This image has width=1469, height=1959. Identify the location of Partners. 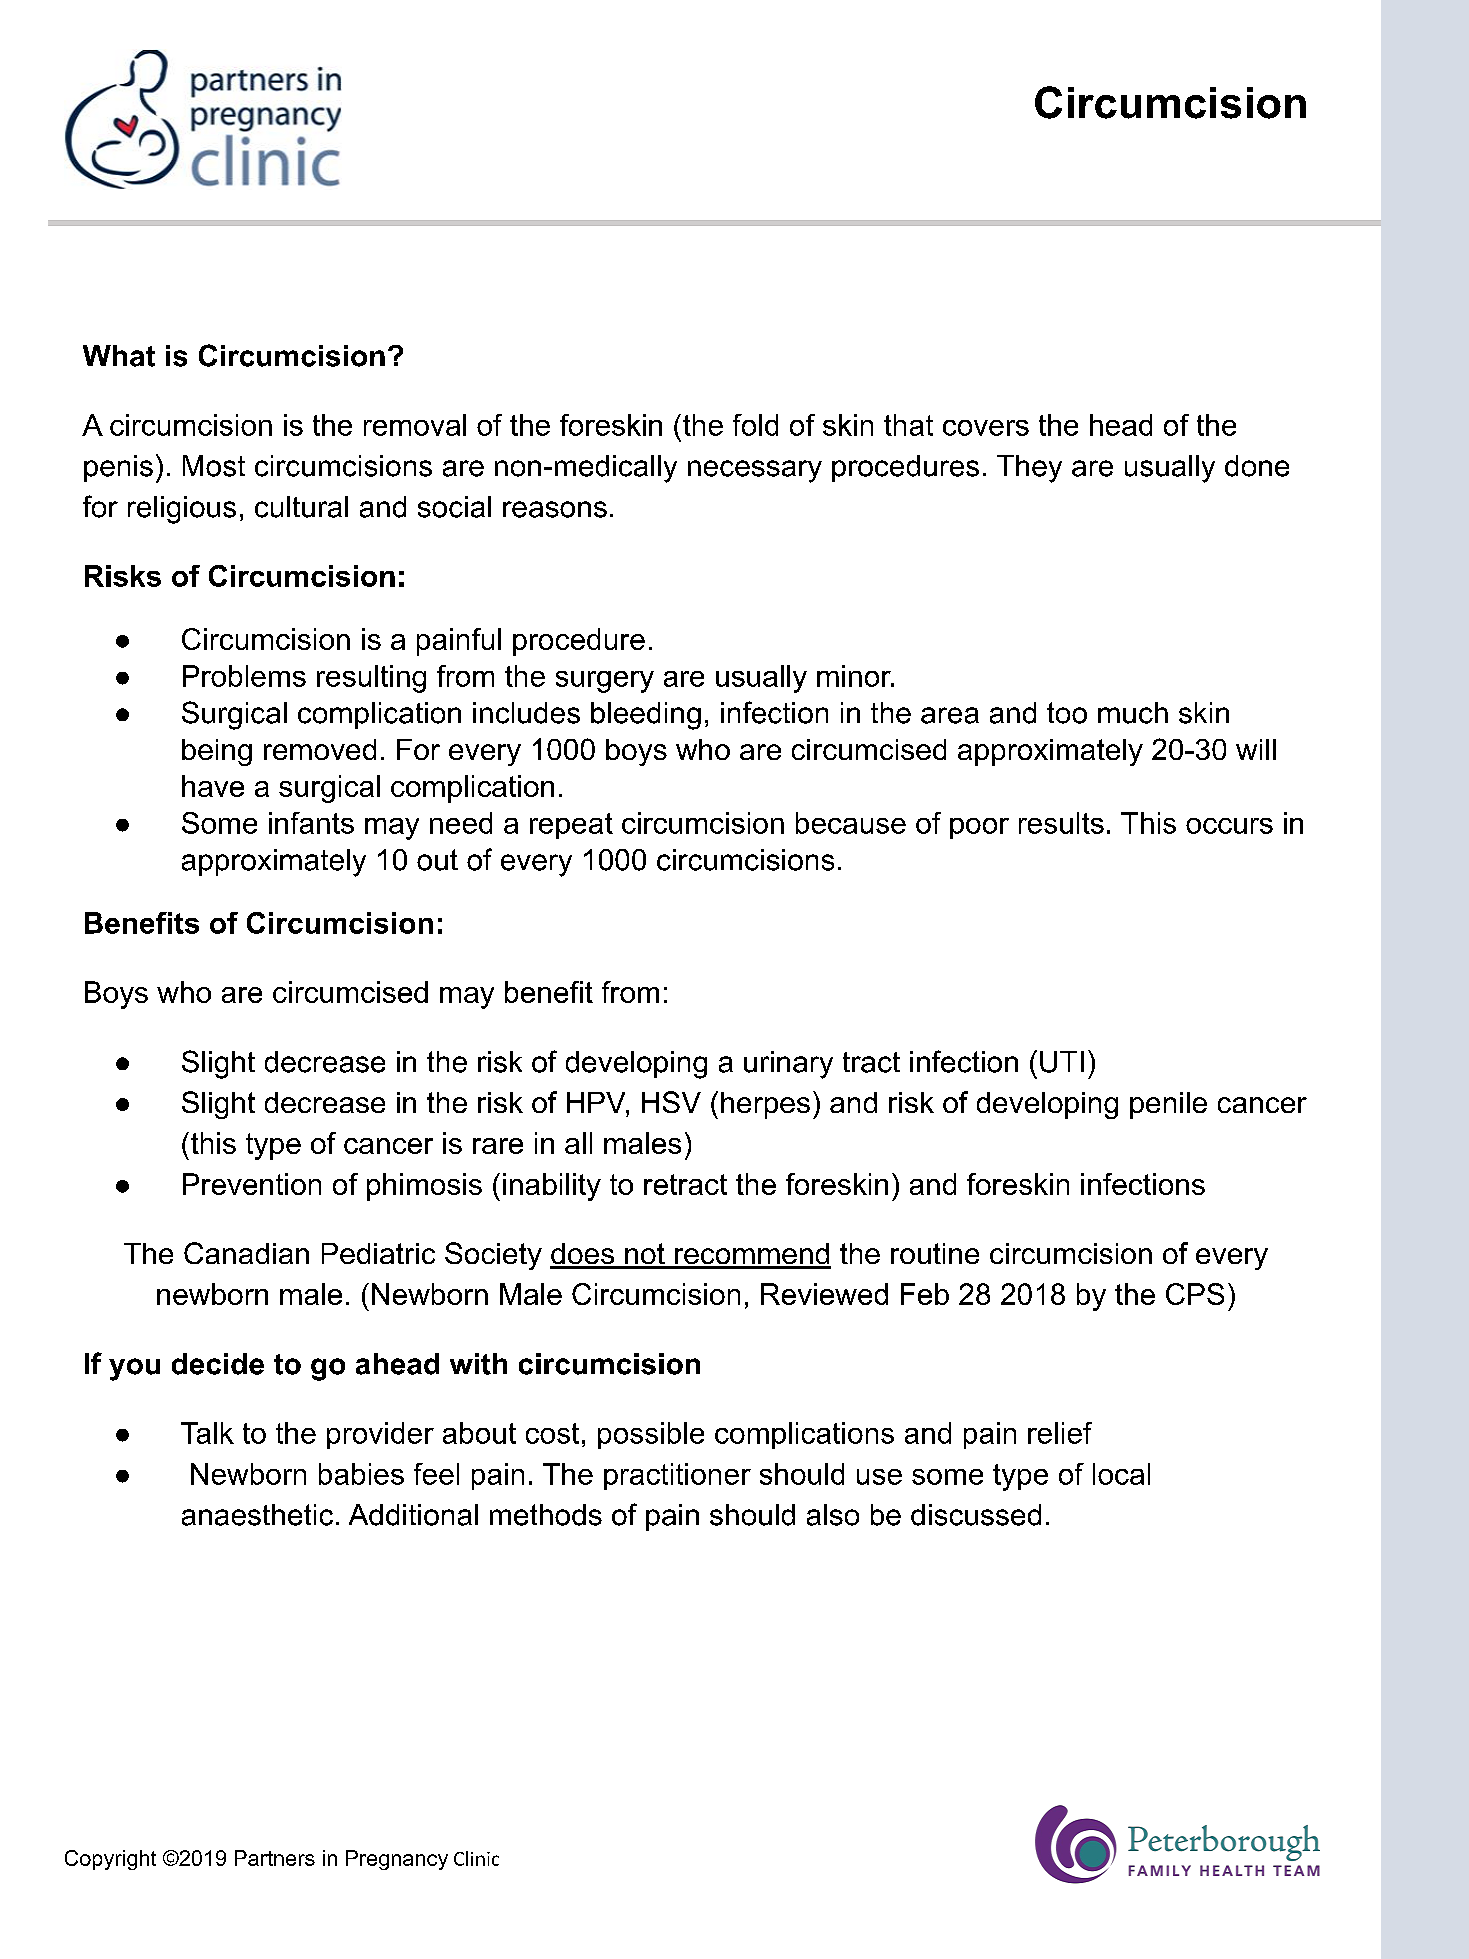
(275, 1858).
